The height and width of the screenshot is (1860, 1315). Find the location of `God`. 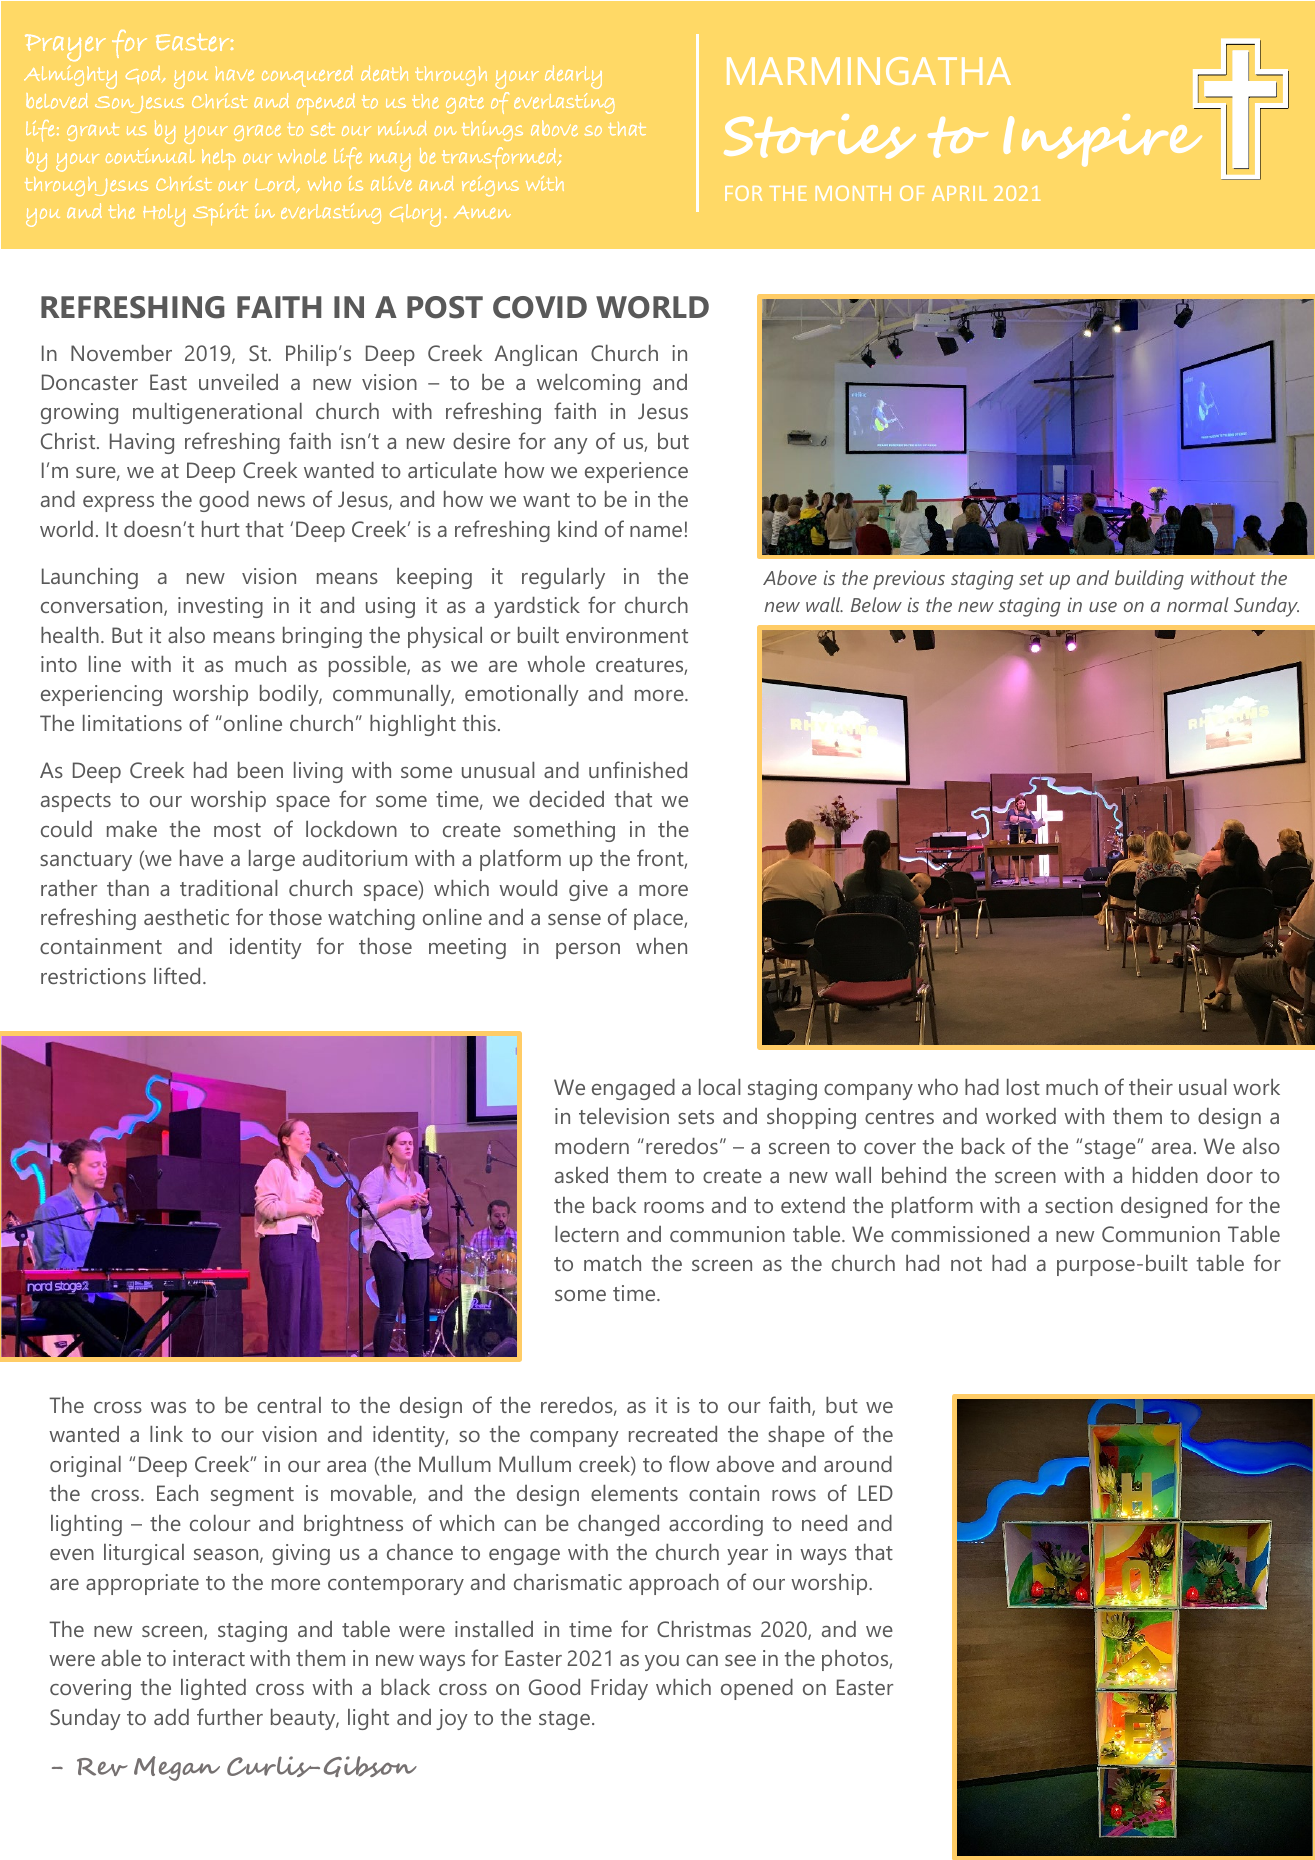

God is located at coordinates (144, 75).
